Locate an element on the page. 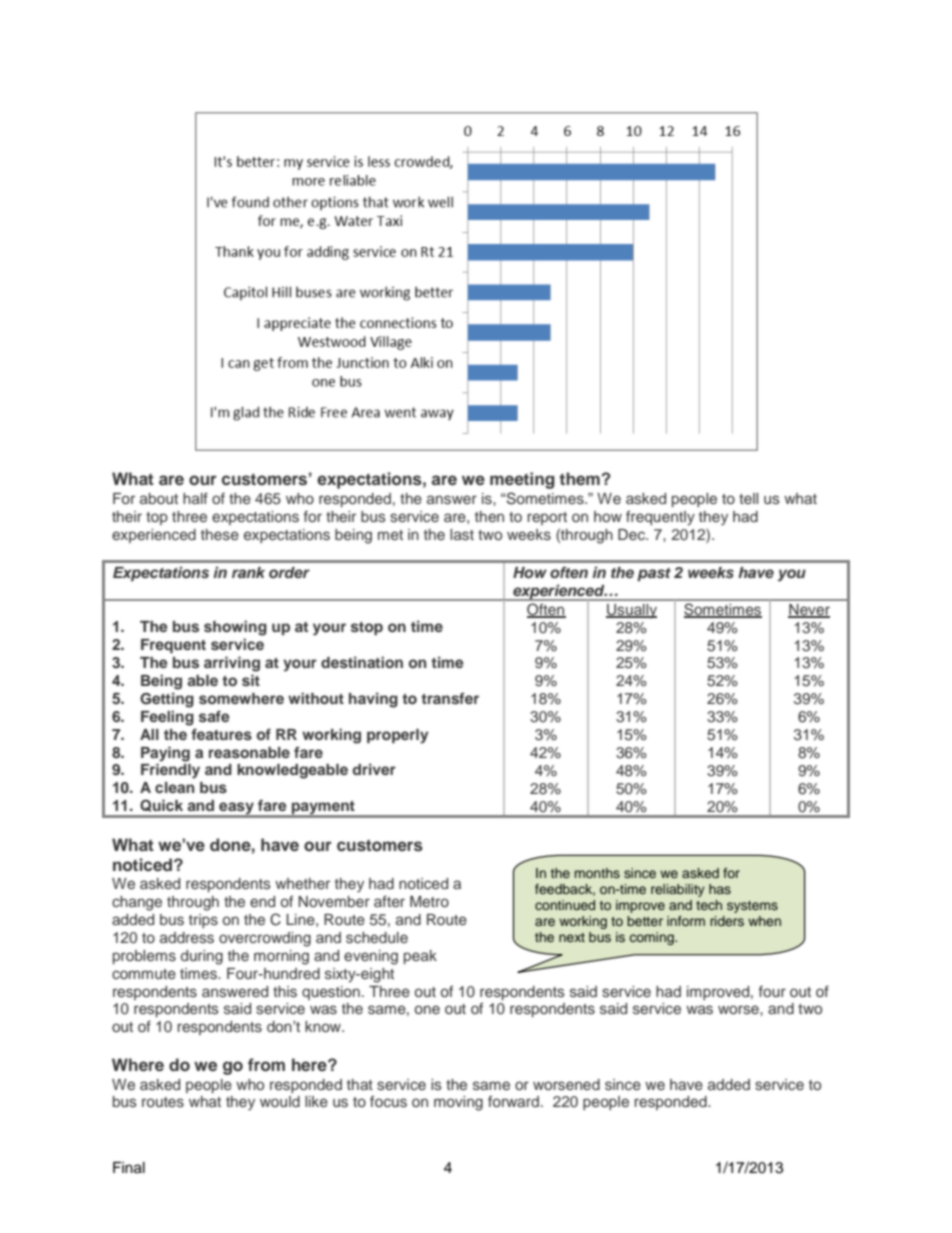 The width and height of the document is (952, 1233). forward is located at coordinates (513, 1101).
